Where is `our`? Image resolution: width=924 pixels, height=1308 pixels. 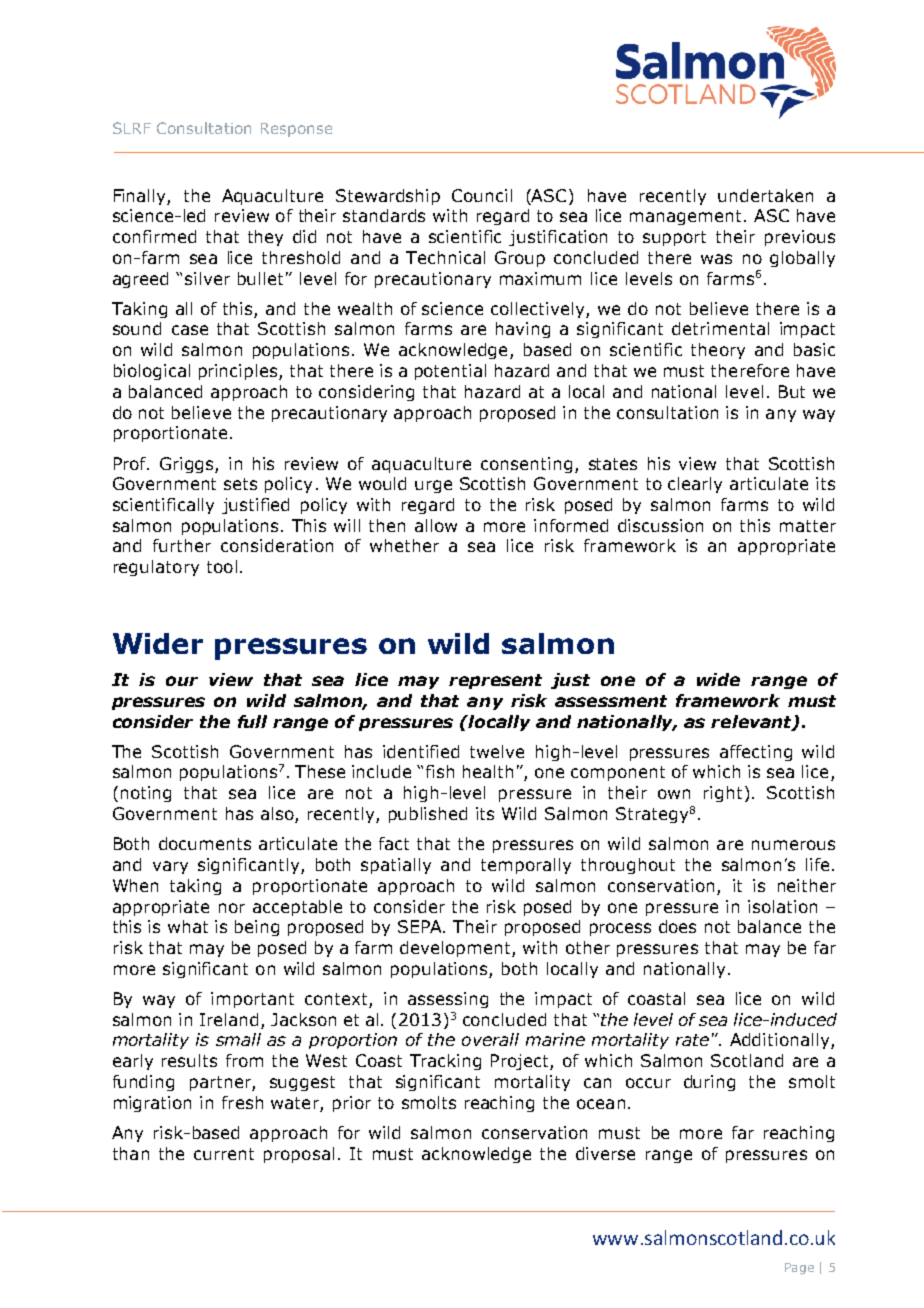 our is located at coordinates (182, 681).
